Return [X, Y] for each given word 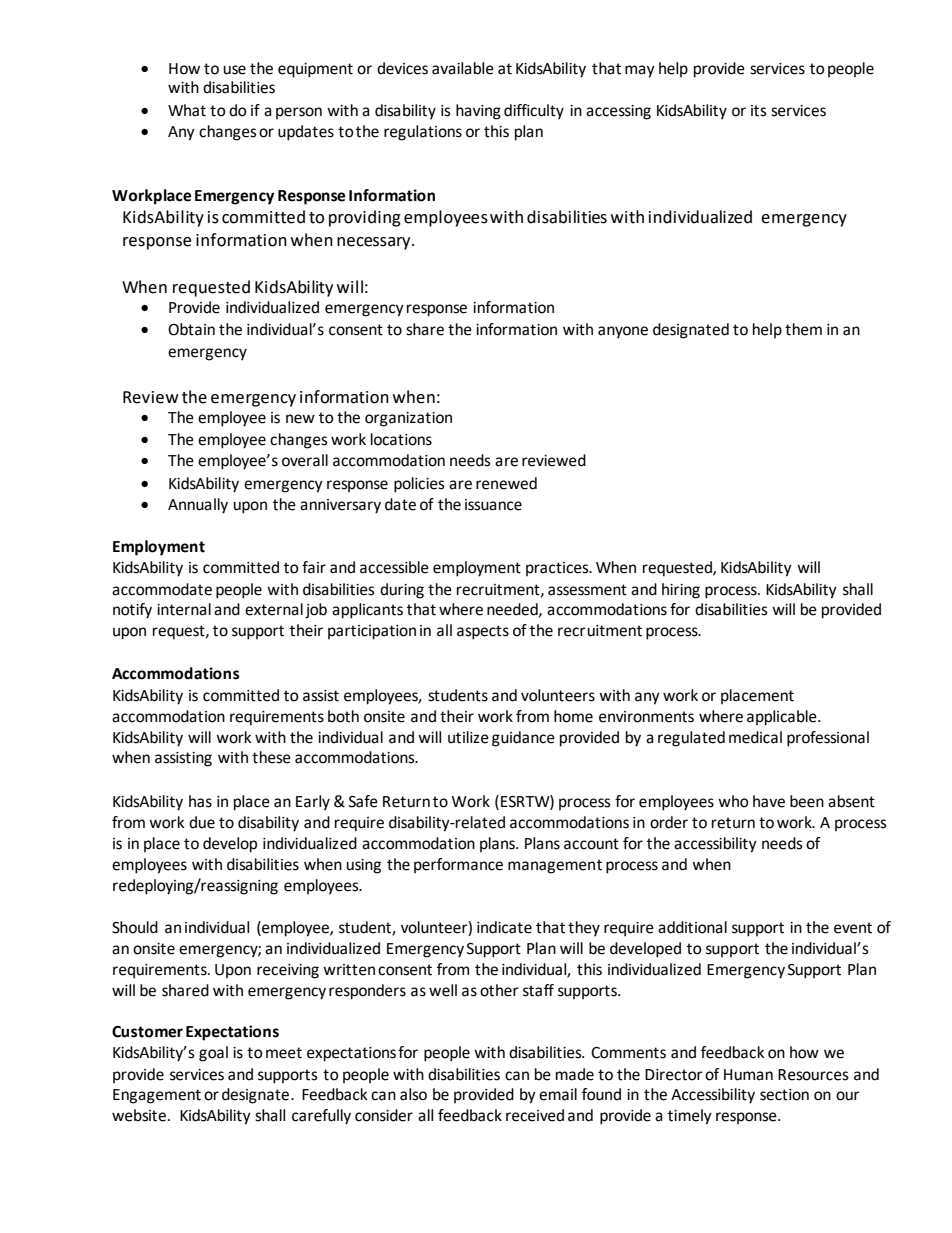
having [478, 112]
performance [458, 865]
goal [213, 1054]
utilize [468, 737]
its [759, 111]
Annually [198, 506]
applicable [783, 718]
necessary [375, 243]
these [271, 757]
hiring [681, 591]
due [202, 822]
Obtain [191, 329]
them [803, 329]
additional [692, 927]
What [187, 110]
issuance [493, 505]
